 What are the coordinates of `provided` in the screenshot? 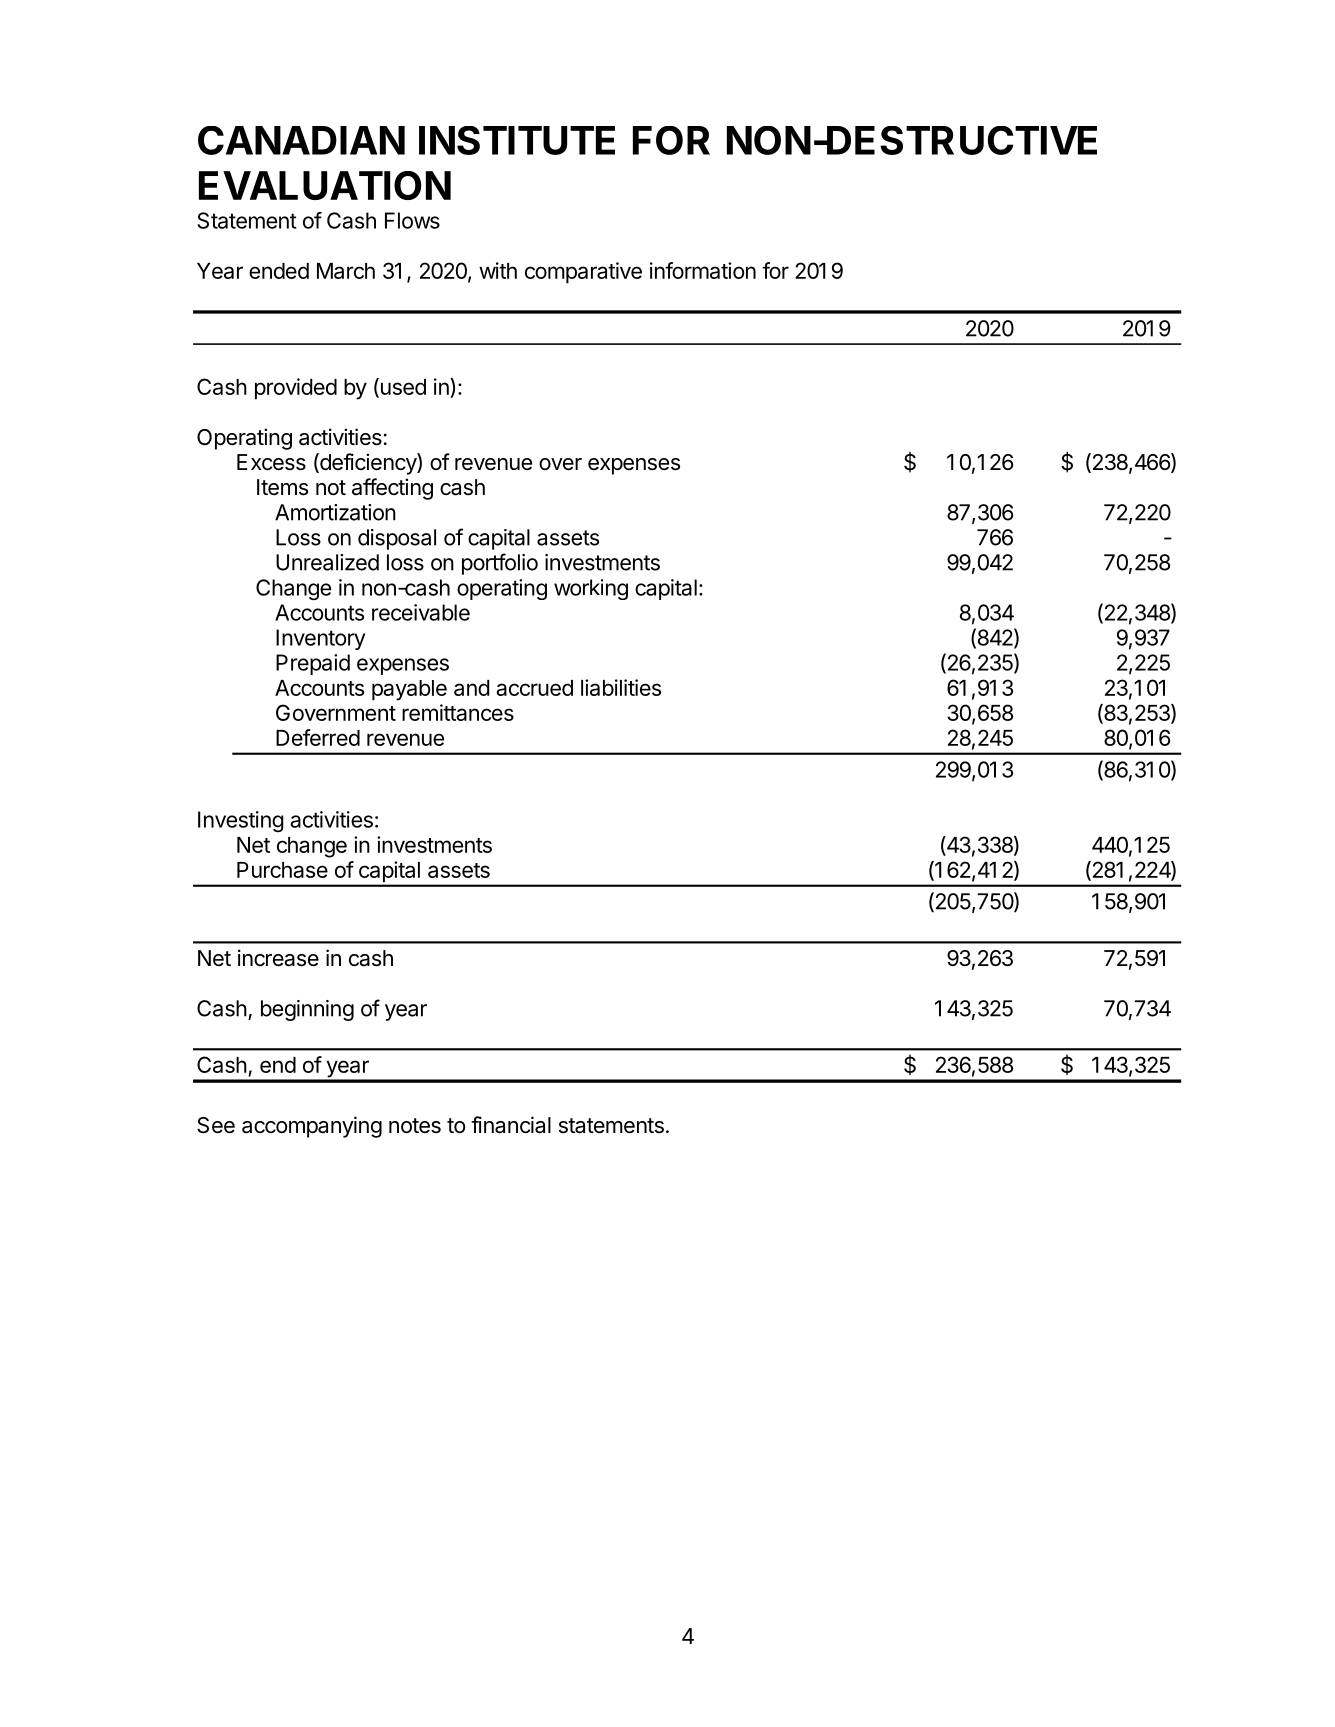 It's located at (296, 389).
